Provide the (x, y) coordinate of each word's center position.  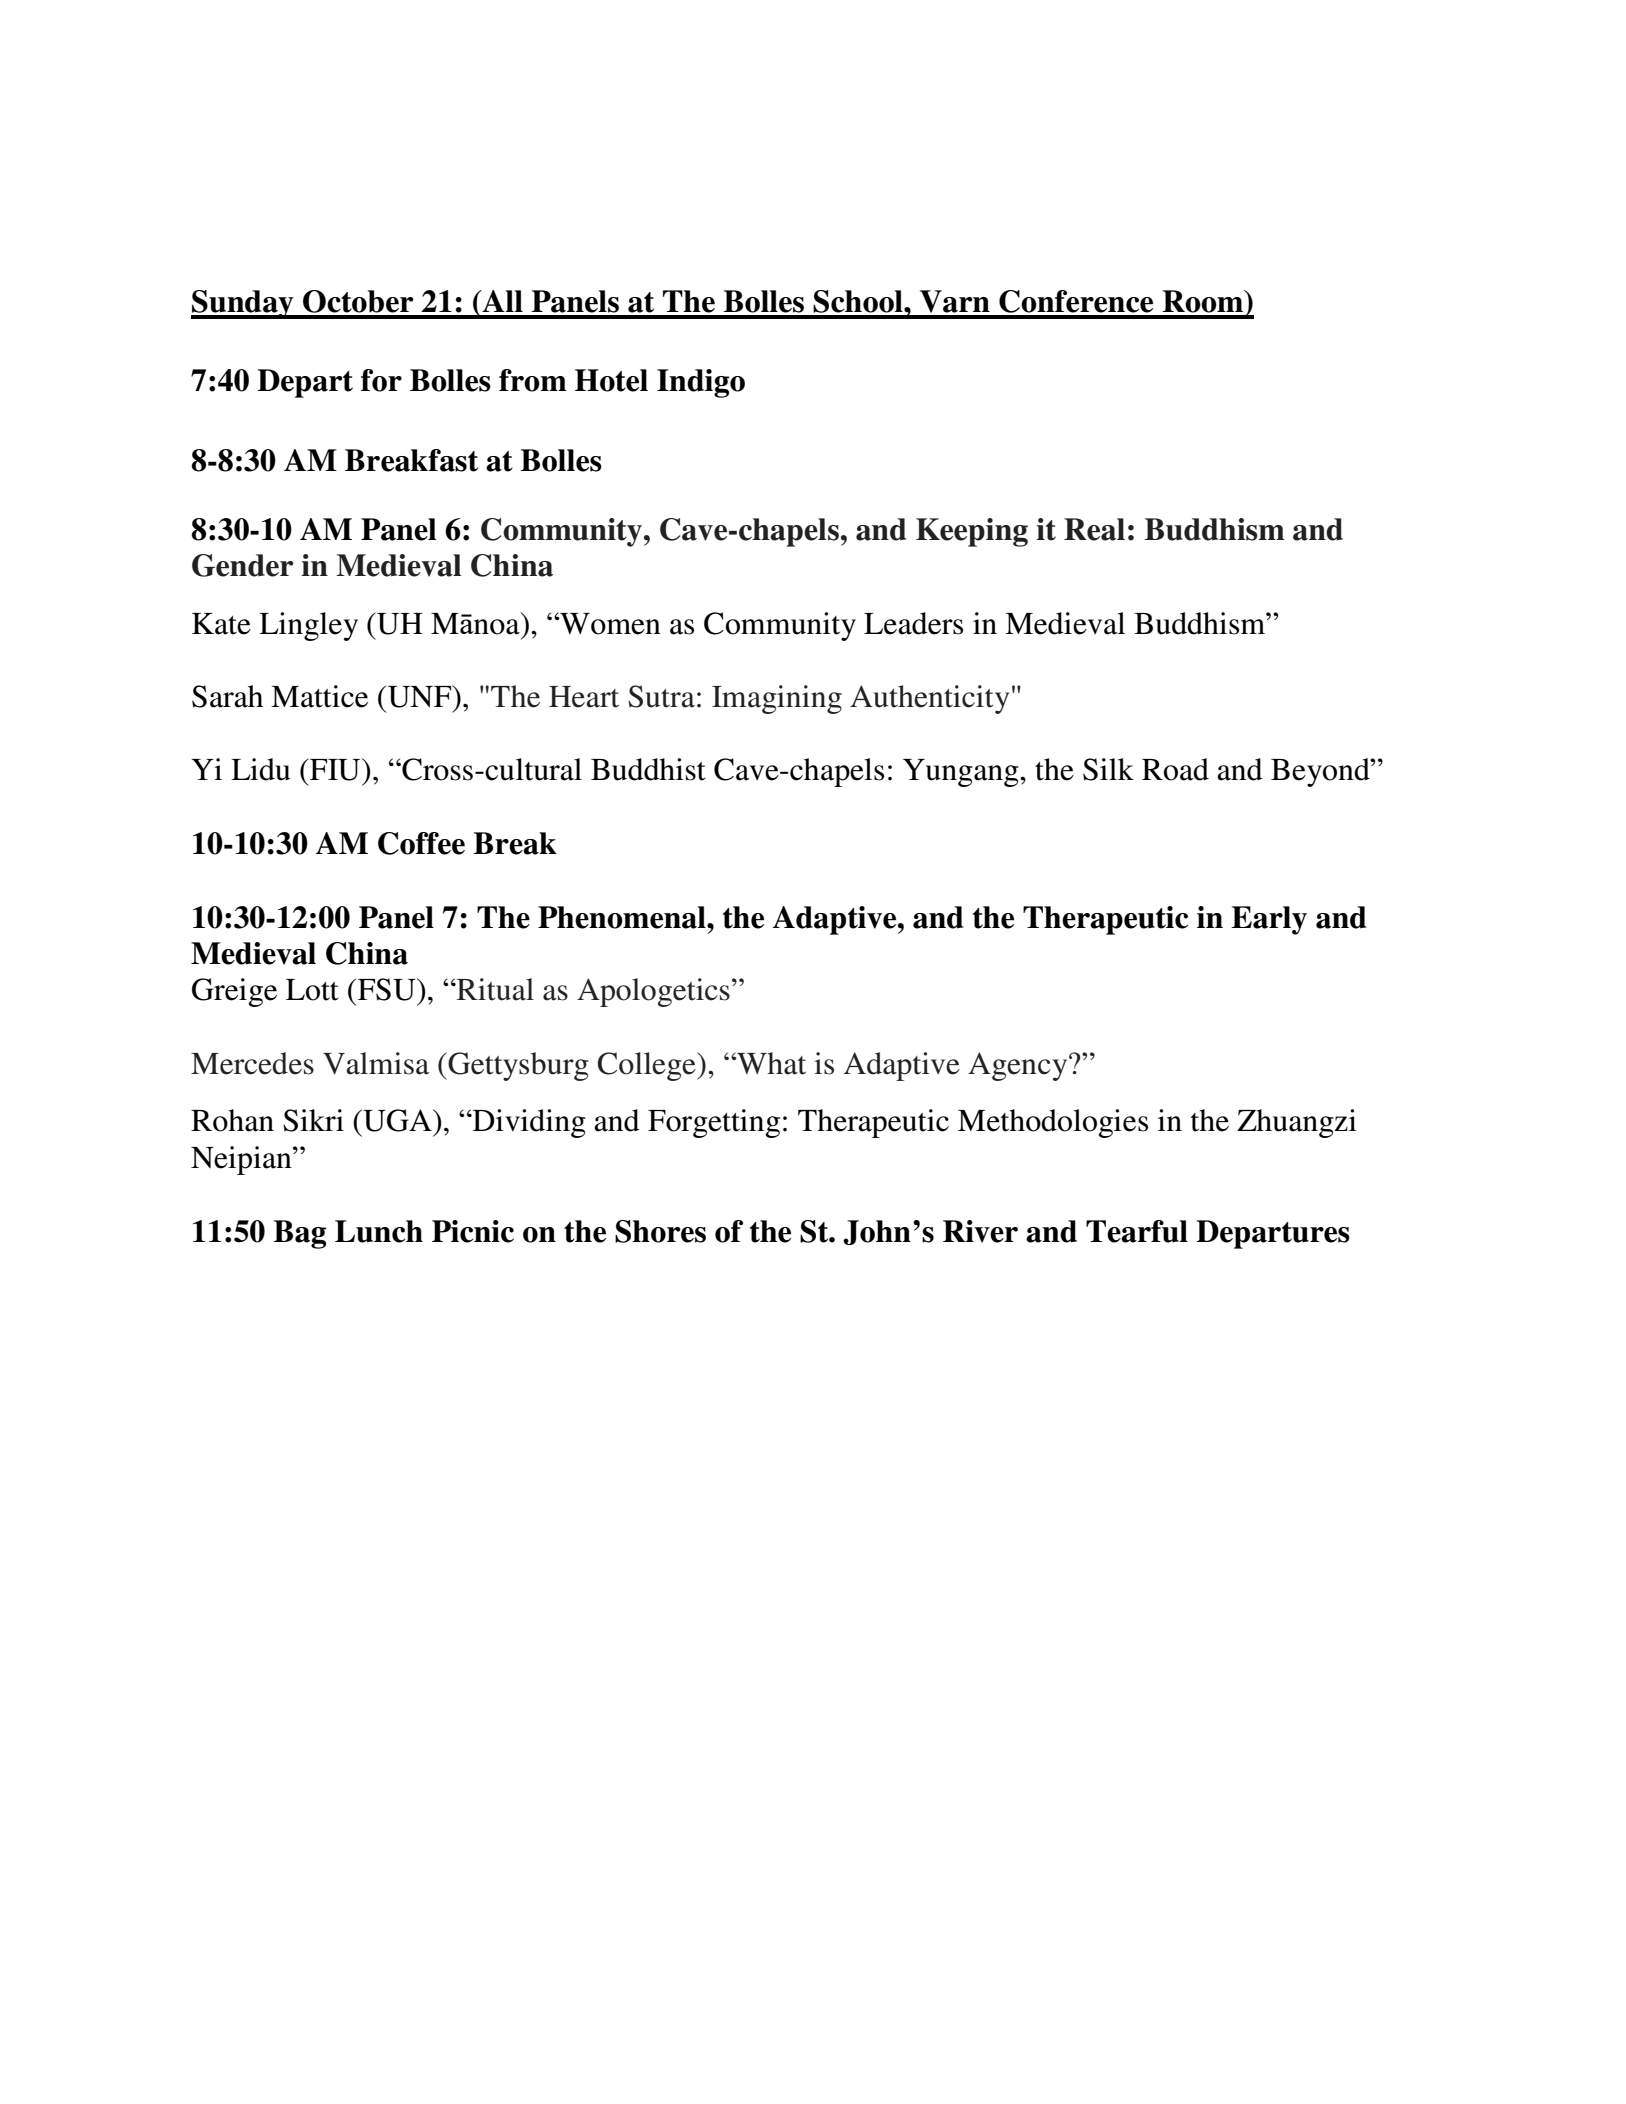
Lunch (379, 1231)
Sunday (243, 304)
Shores (660, 1231)
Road (1175, 769)
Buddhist (648, 769)
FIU (335, 769)
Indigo (701, 383)
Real (1094, 529)
